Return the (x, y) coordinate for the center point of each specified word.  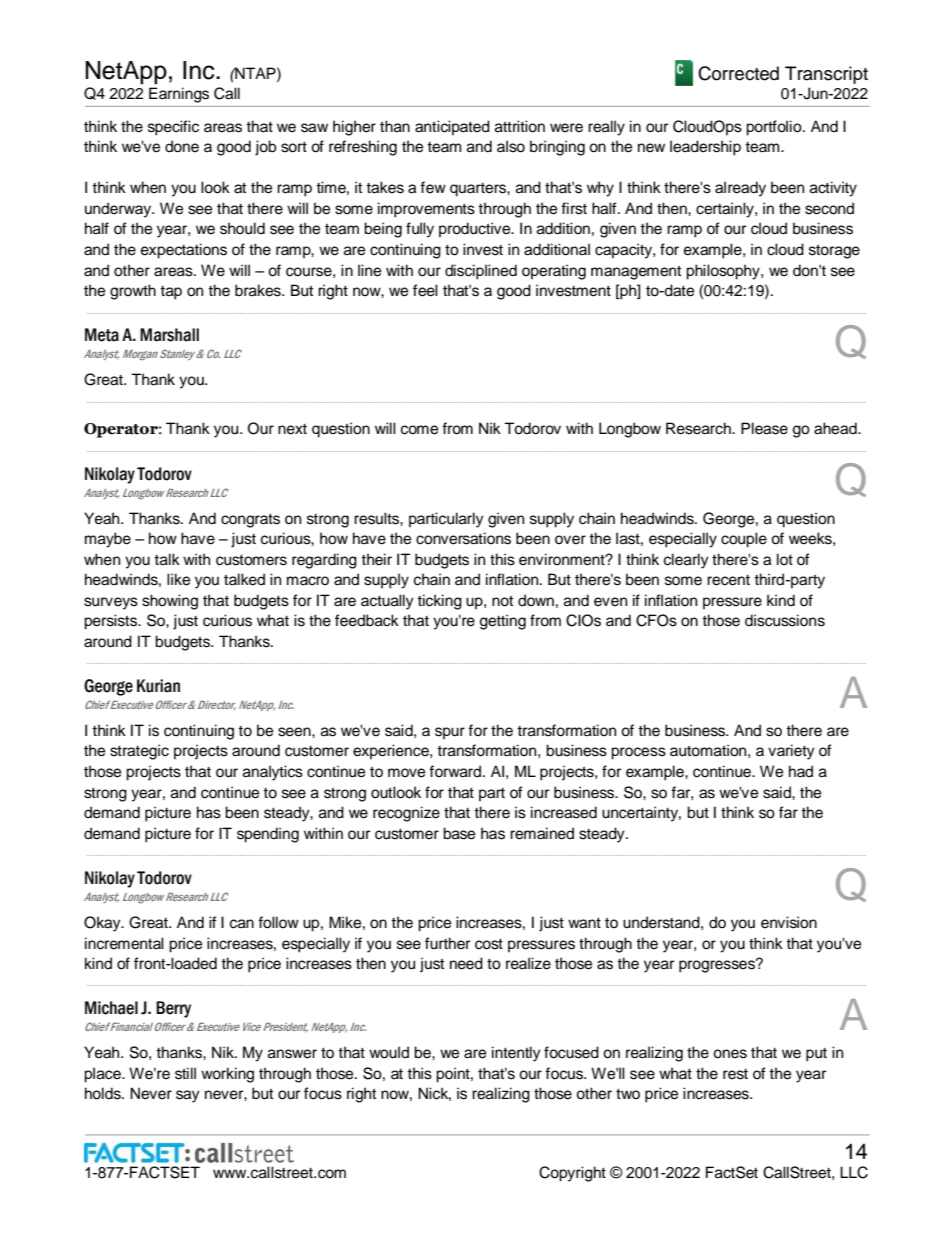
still (185, 1073)
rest (735, 1074)
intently (516, 1054)
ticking (439, 602)
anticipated (452, 128)
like (178, 579)
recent (728, 580)
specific (173, 128)
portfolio (775, 128)
